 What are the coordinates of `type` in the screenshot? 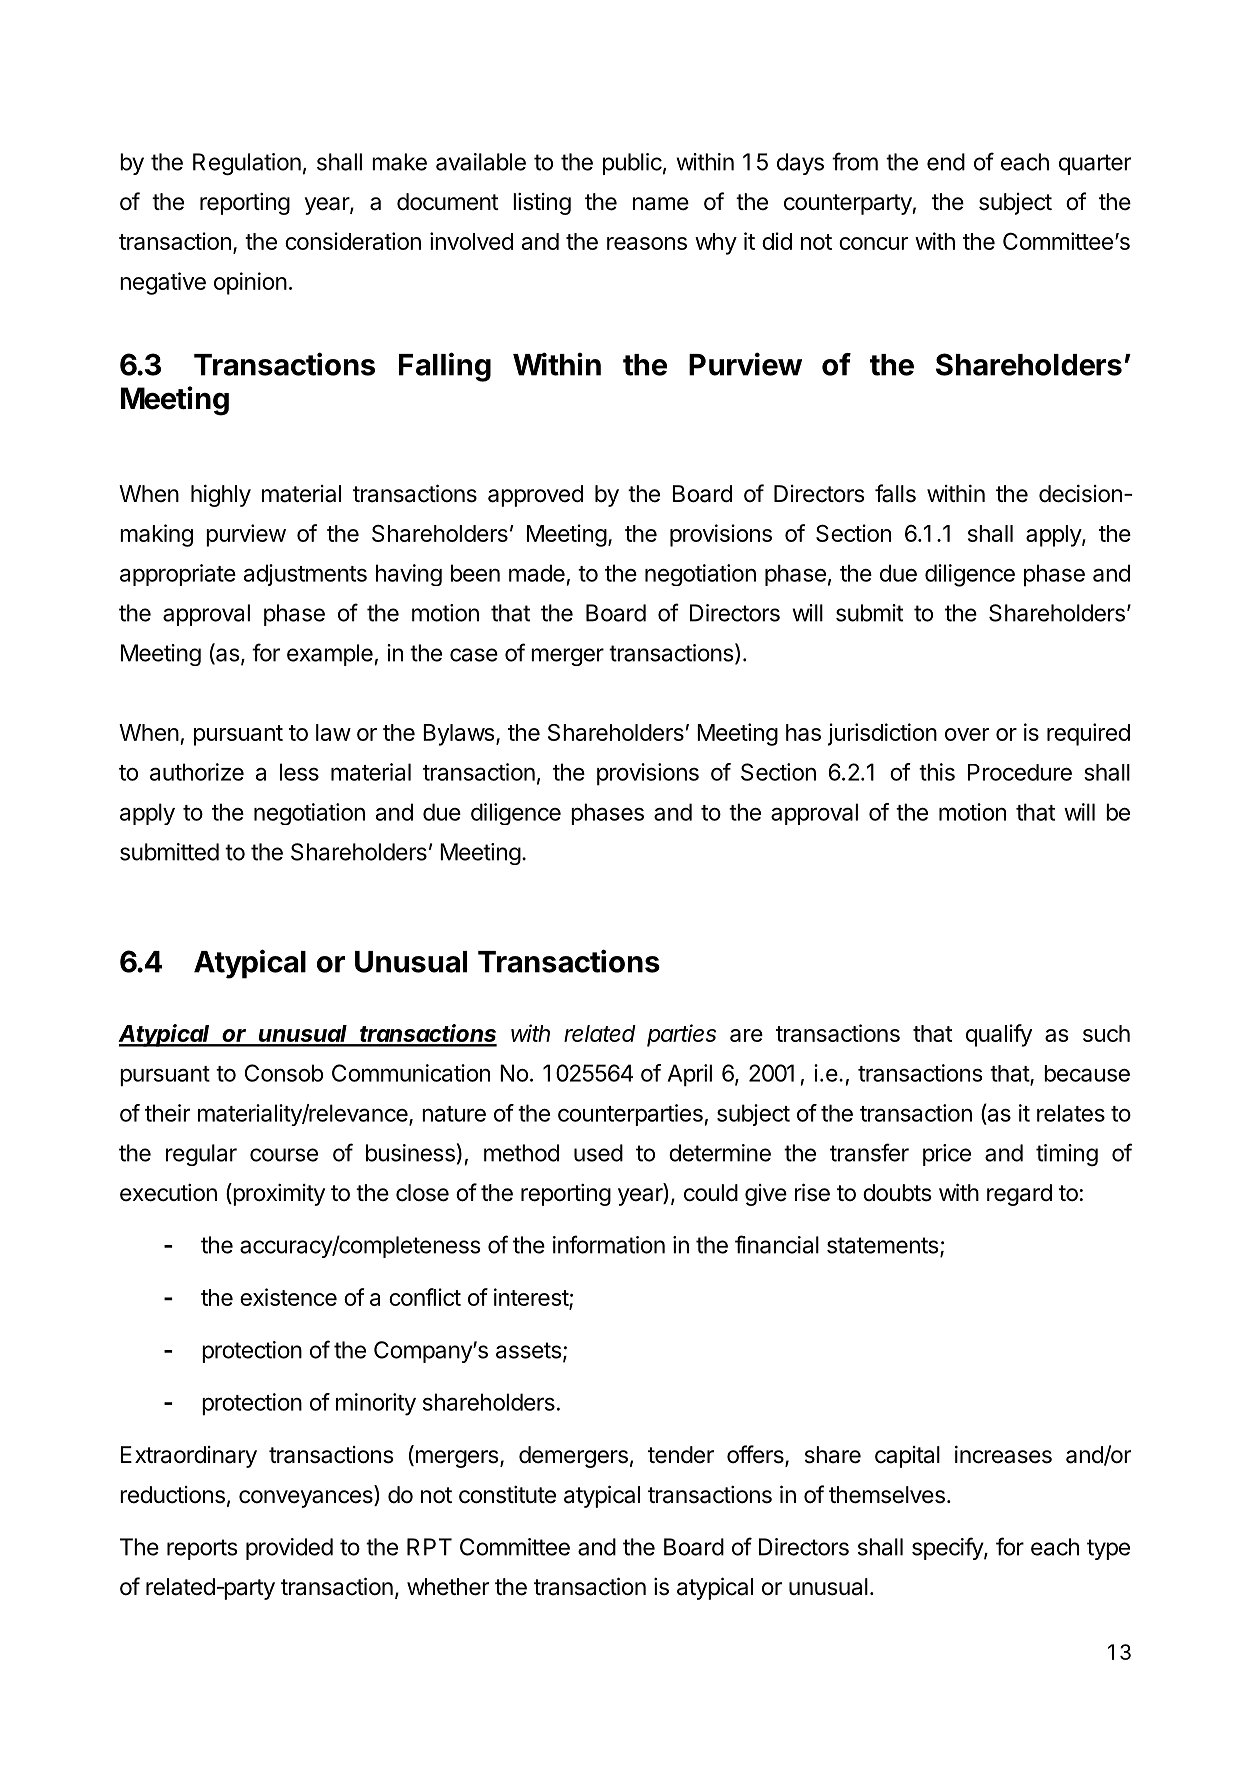 It's located at (1108, 1549).
